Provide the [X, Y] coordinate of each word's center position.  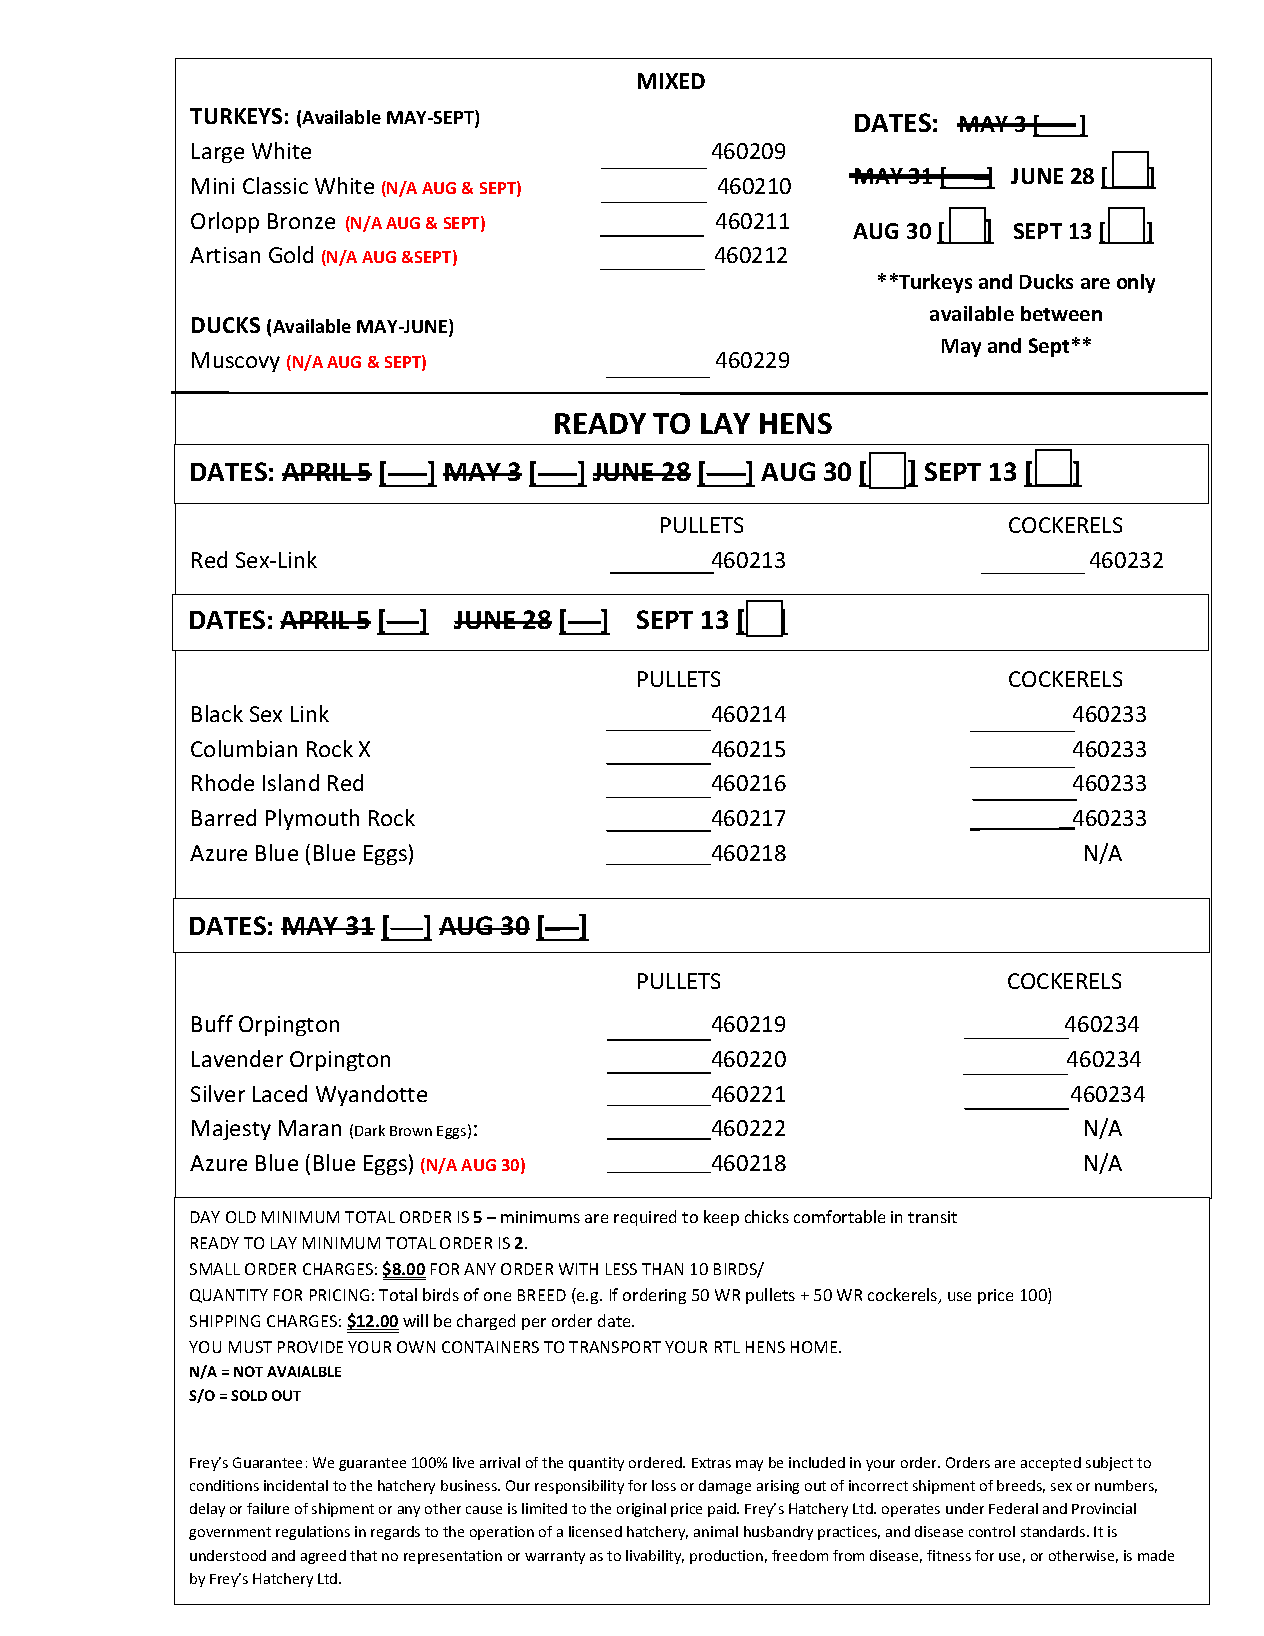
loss [664, 1485]
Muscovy [236, 362]
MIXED [671, 81]
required [645, 1218]
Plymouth [312, 819]
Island [291, 782]
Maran [310, 1128]
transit [932, 1217]
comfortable [839, 1216]
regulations [313, 1533]
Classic [275, 185]
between [1061, 313]
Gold [291, 254]
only [1136, 283]
